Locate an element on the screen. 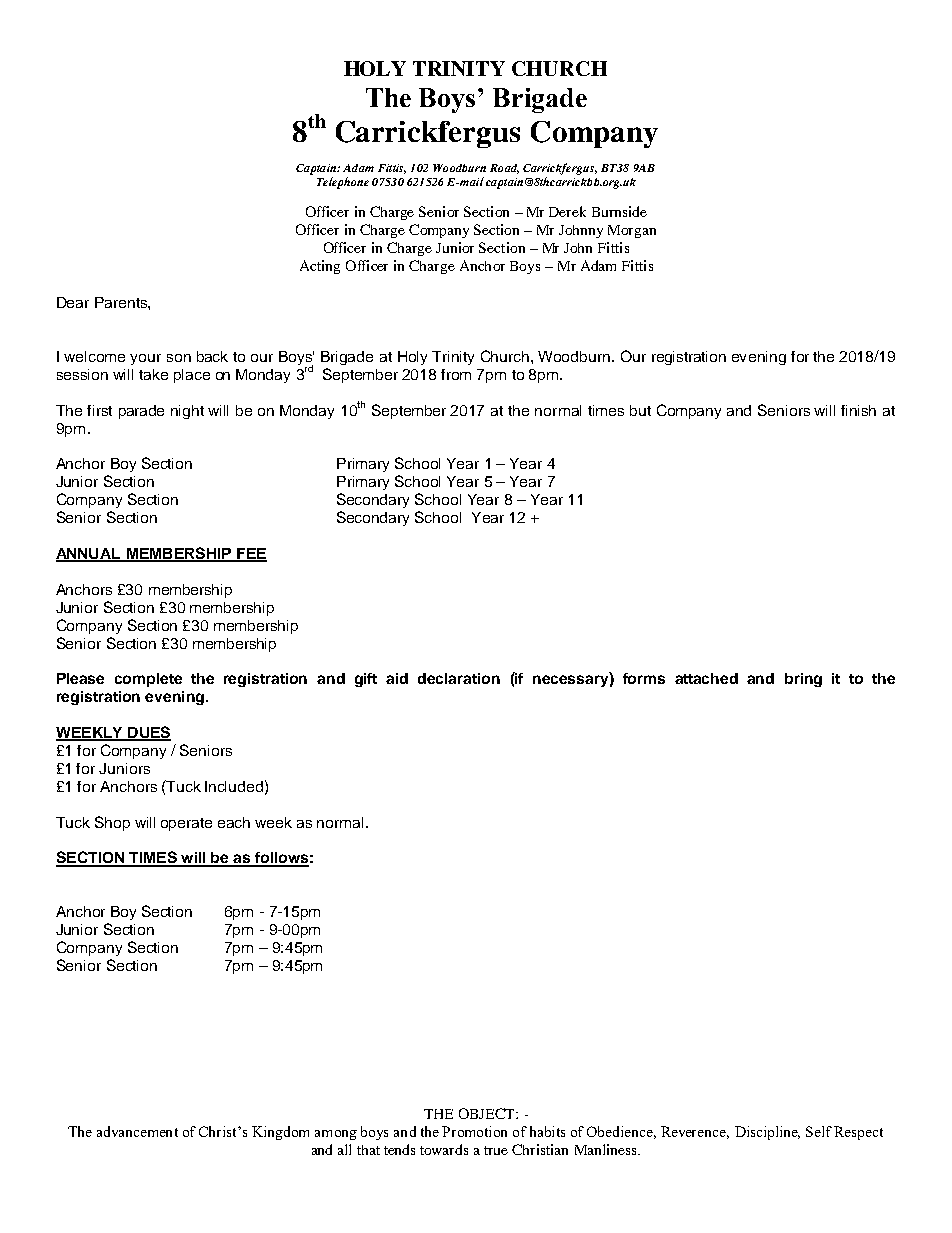  Dear is located at coordinates (73, 302).
